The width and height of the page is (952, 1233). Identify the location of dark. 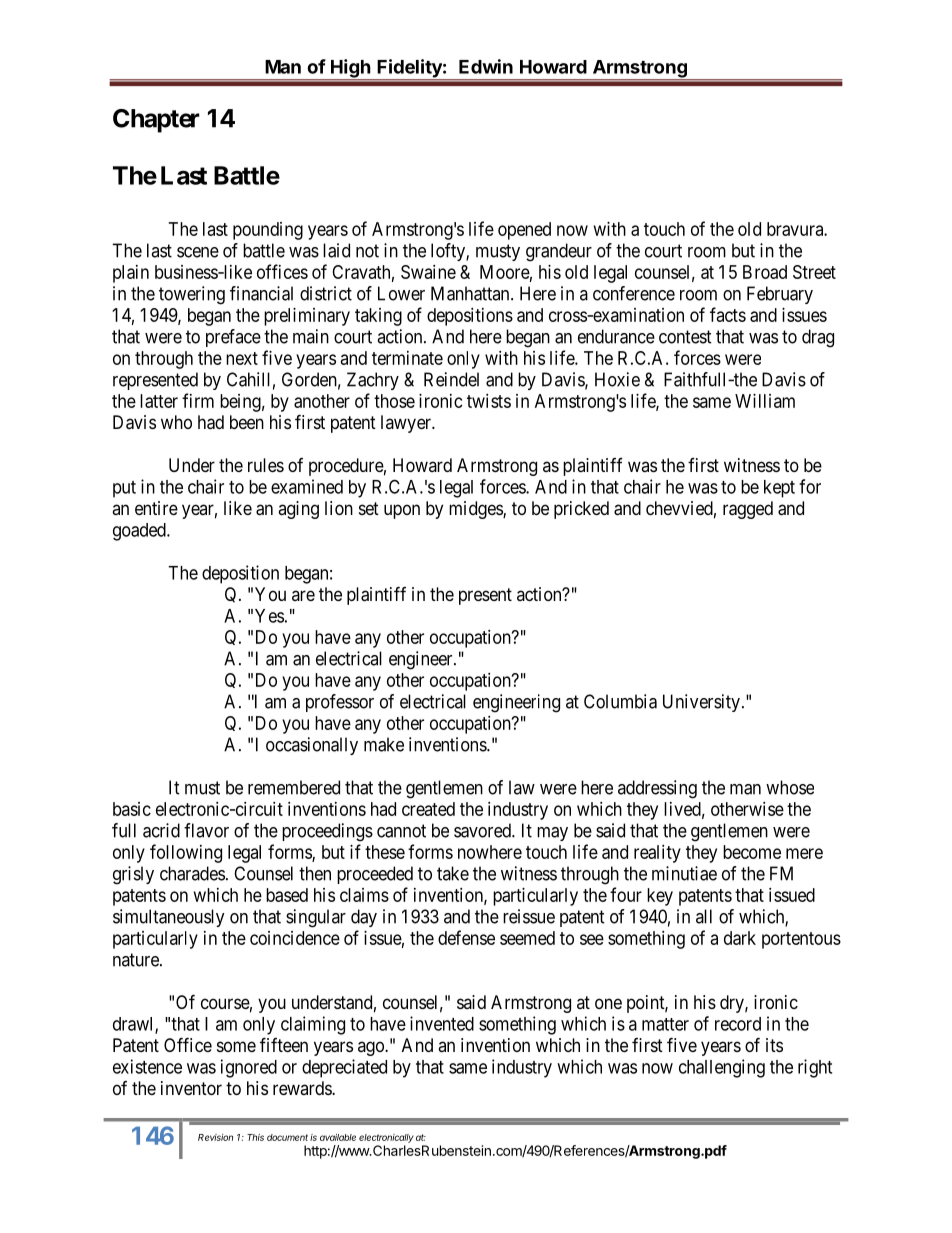
(740, 938).
